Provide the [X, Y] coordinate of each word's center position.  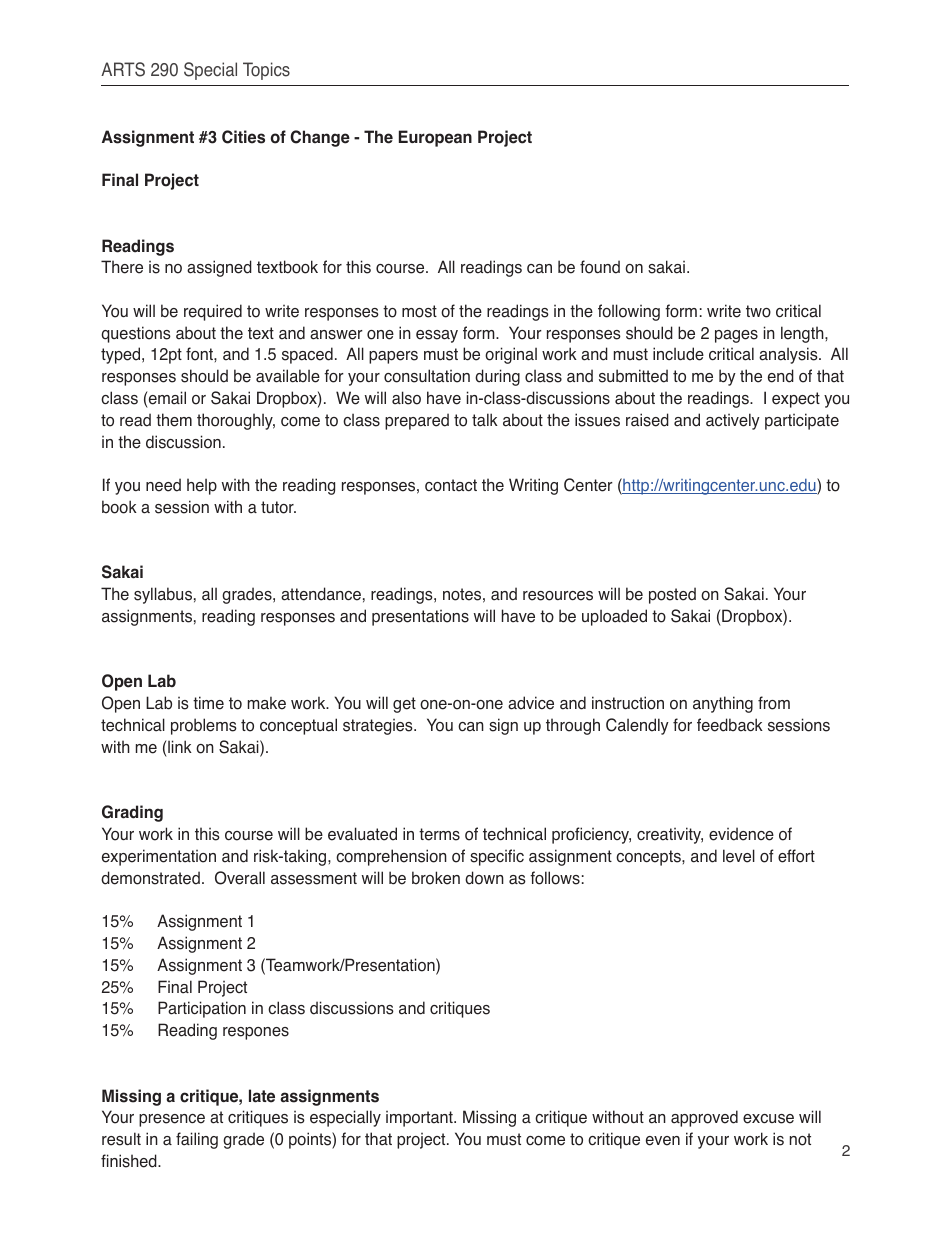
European [435, 138]
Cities [243, 137]
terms [439, 834]
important [420, 1119]
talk [485, 420]
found [600, 267]
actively [733, 421]
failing [197, 1140]
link [180, 746]
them [174, 420]
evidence [741, 834]
